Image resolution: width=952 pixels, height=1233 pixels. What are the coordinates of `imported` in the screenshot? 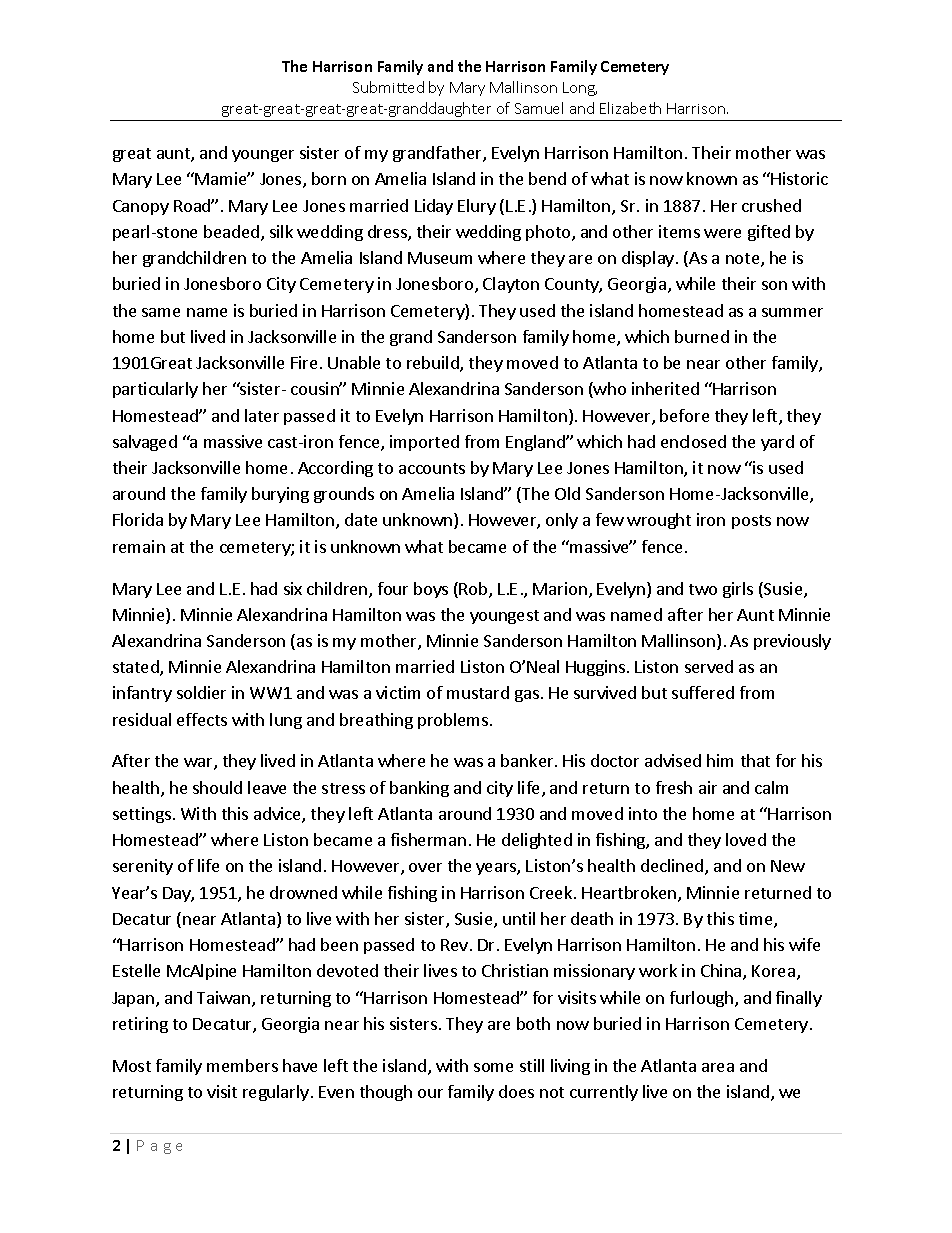 It's located at (424, 443).
